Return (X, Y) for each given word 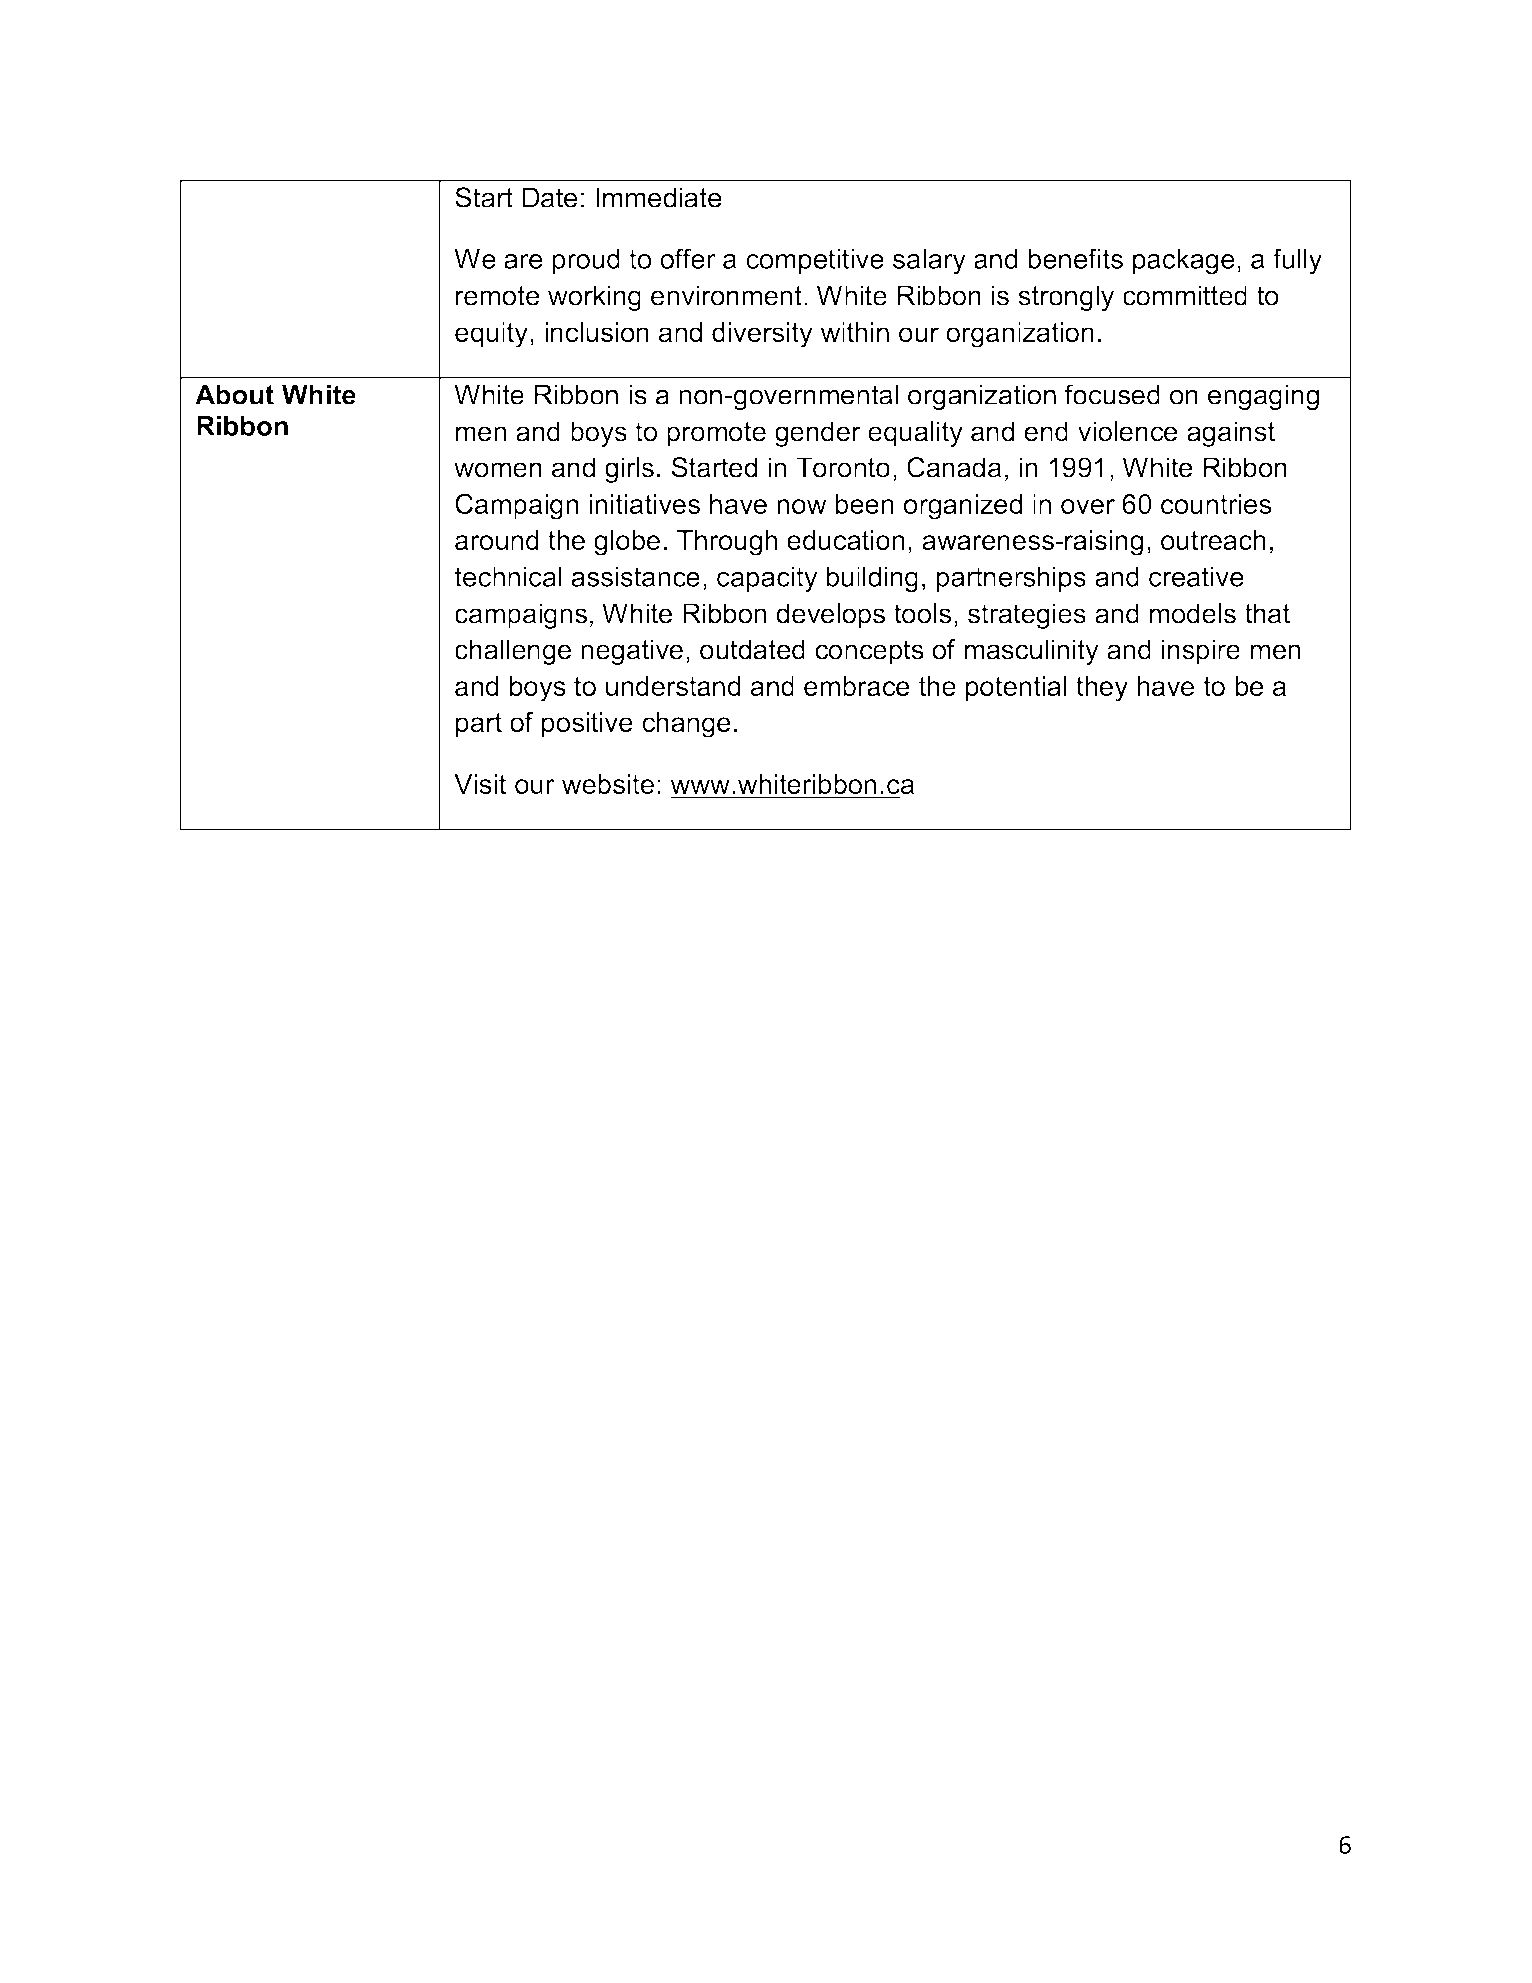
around (497, 540)
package (1184, 262)
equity (491, 335)
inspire (1201, 652)
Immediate (659, 197)
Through (727, 543)
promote (716, 434)
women (498, 470)
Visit (480, 784)
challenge (513, 652)
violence (1127, 431)
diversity (762, 335)
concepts (869, 652)
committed (1185, 295)
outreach (1213, 540)
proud (586, 261)
